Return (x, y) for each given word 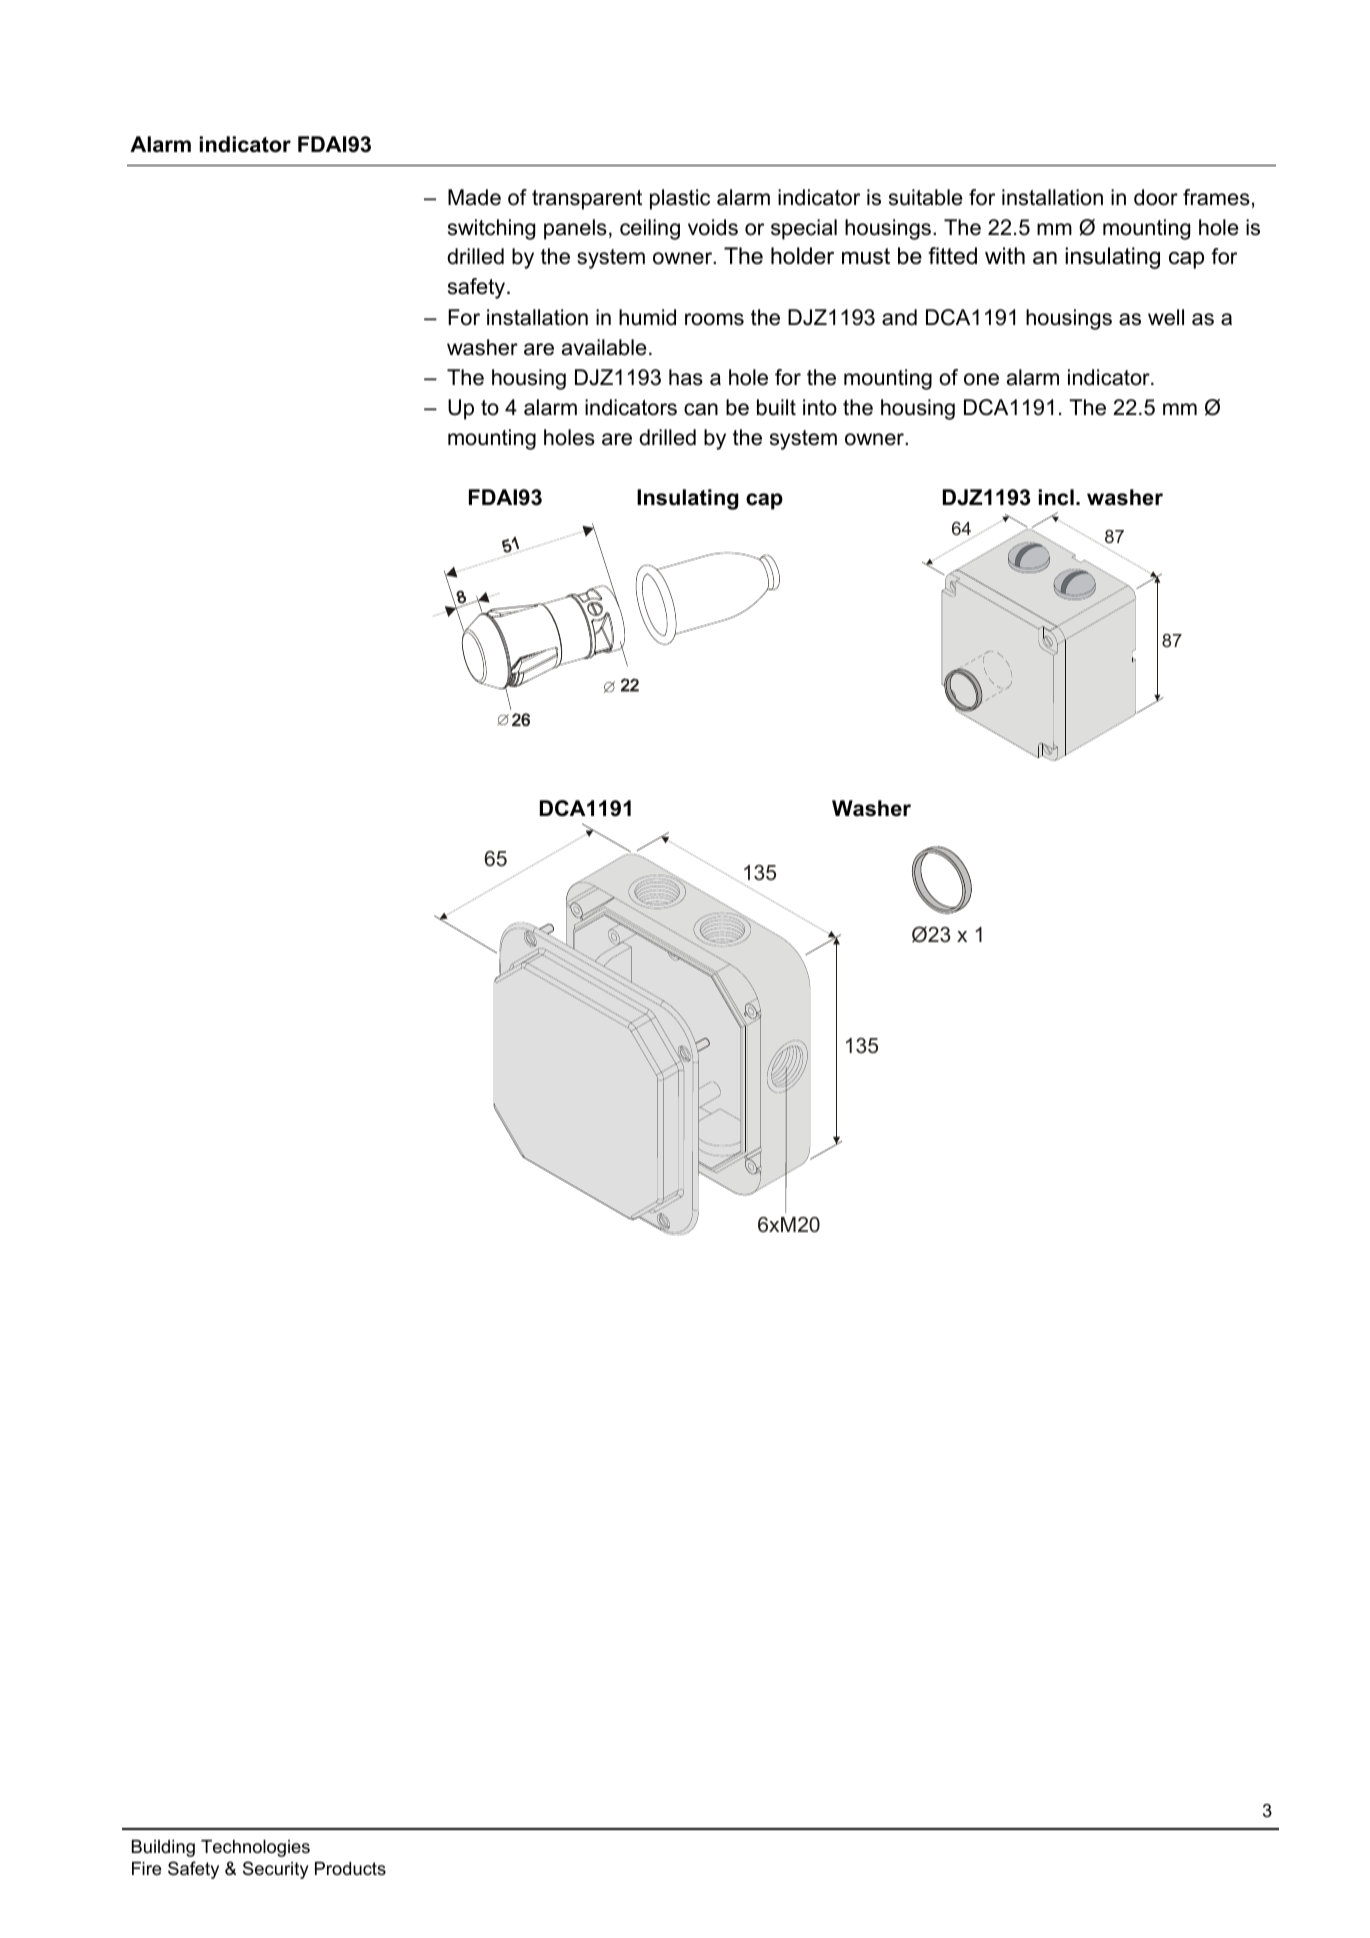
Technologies (255, 1848)
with (1005, 255)
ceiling (650, 229)
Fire (146, 1868)
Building (163, 1848)
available (604, 347)
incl (1056, 497)
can (701, 409)
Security (276, 1870)
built (776, 407)
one (981, 379)
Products (350, 1868)
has (686, 377)
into (820, 407)
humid (647, 317)
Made (474, 197)
